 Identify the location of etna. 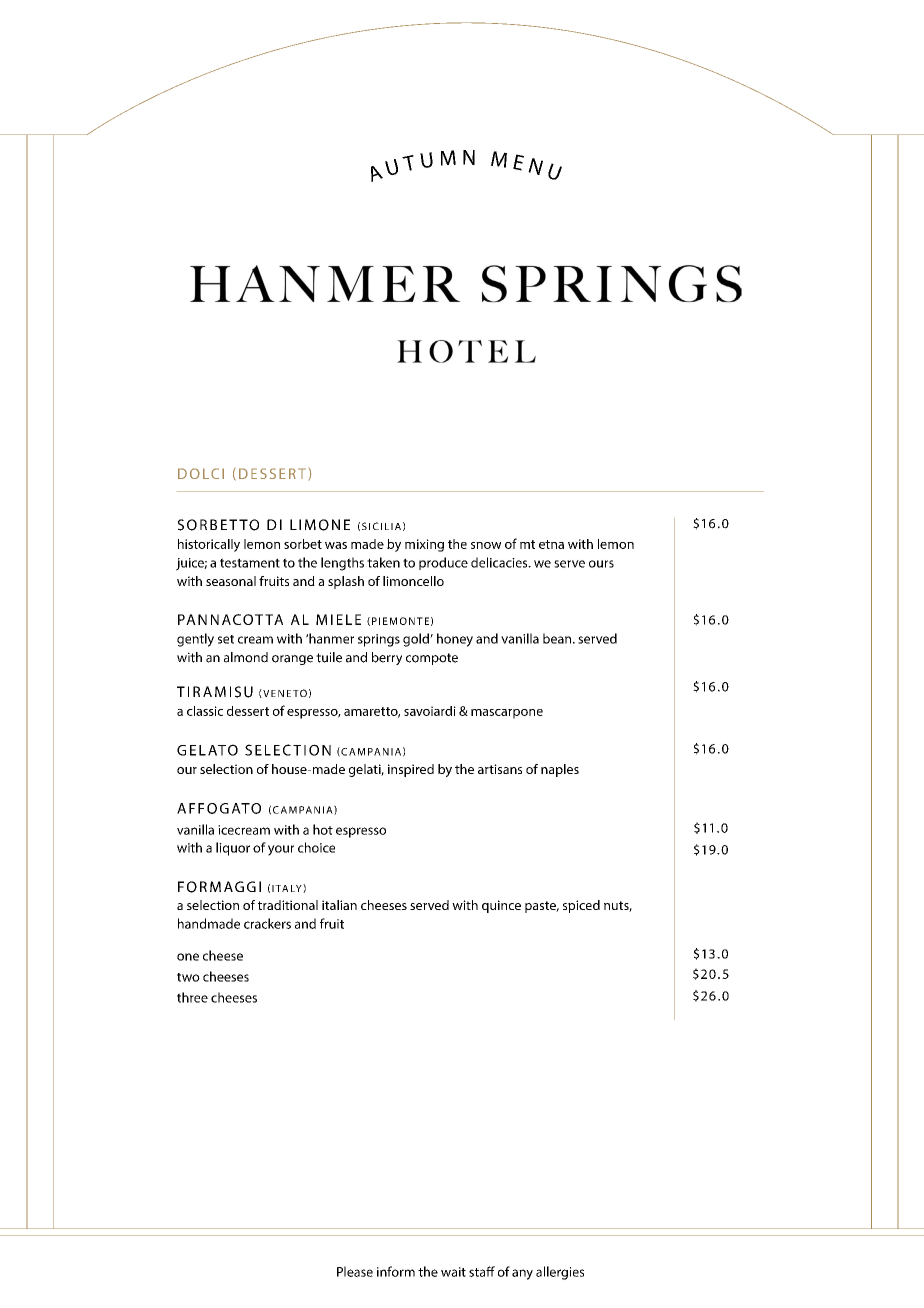
(551, 544).
